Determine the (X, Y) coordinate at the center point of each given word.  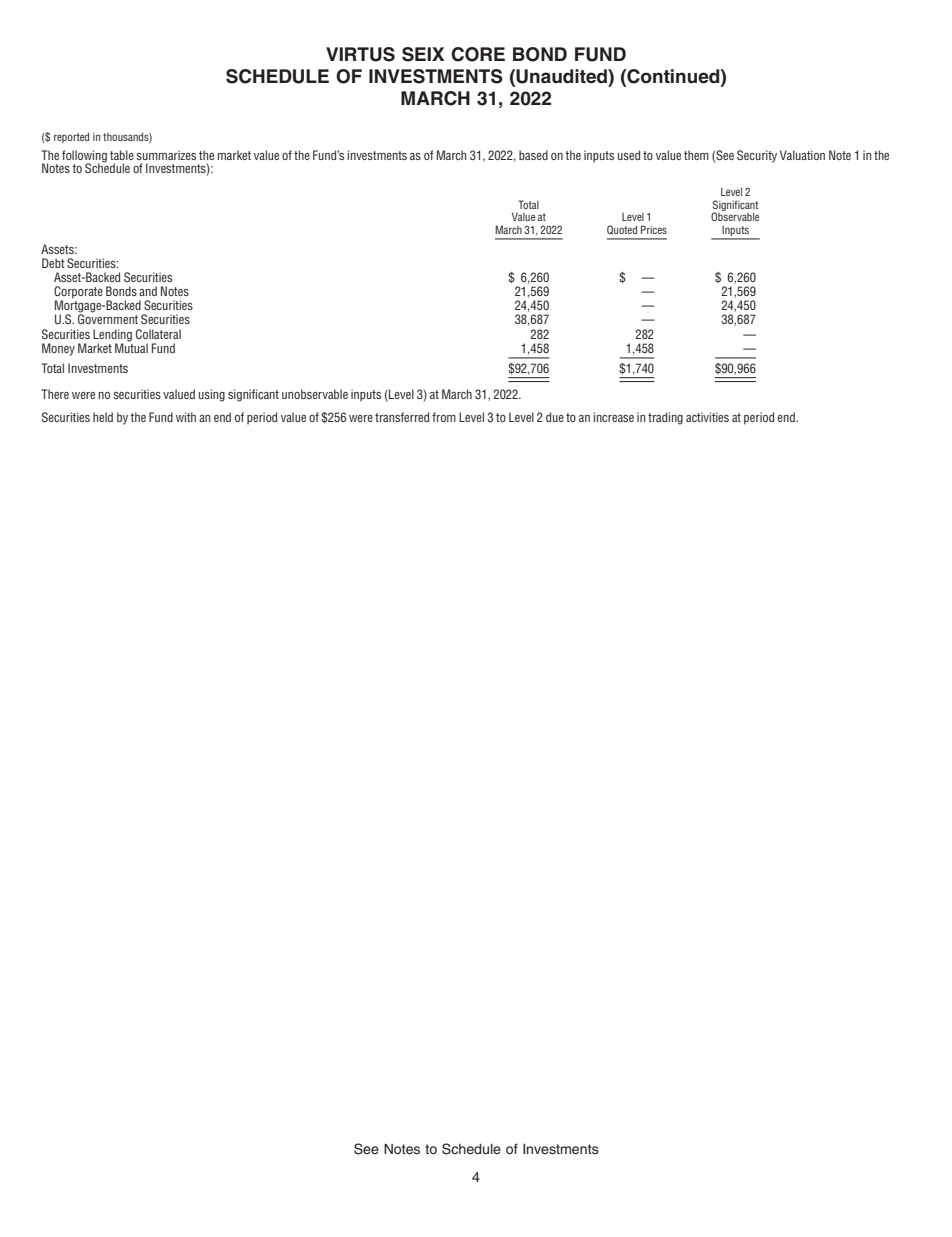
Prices (654, 229)
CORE (478, 54)
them (696, 155)
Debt (53, 263)
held (103, 417)
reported (71, 137)
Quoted (622, 229)
